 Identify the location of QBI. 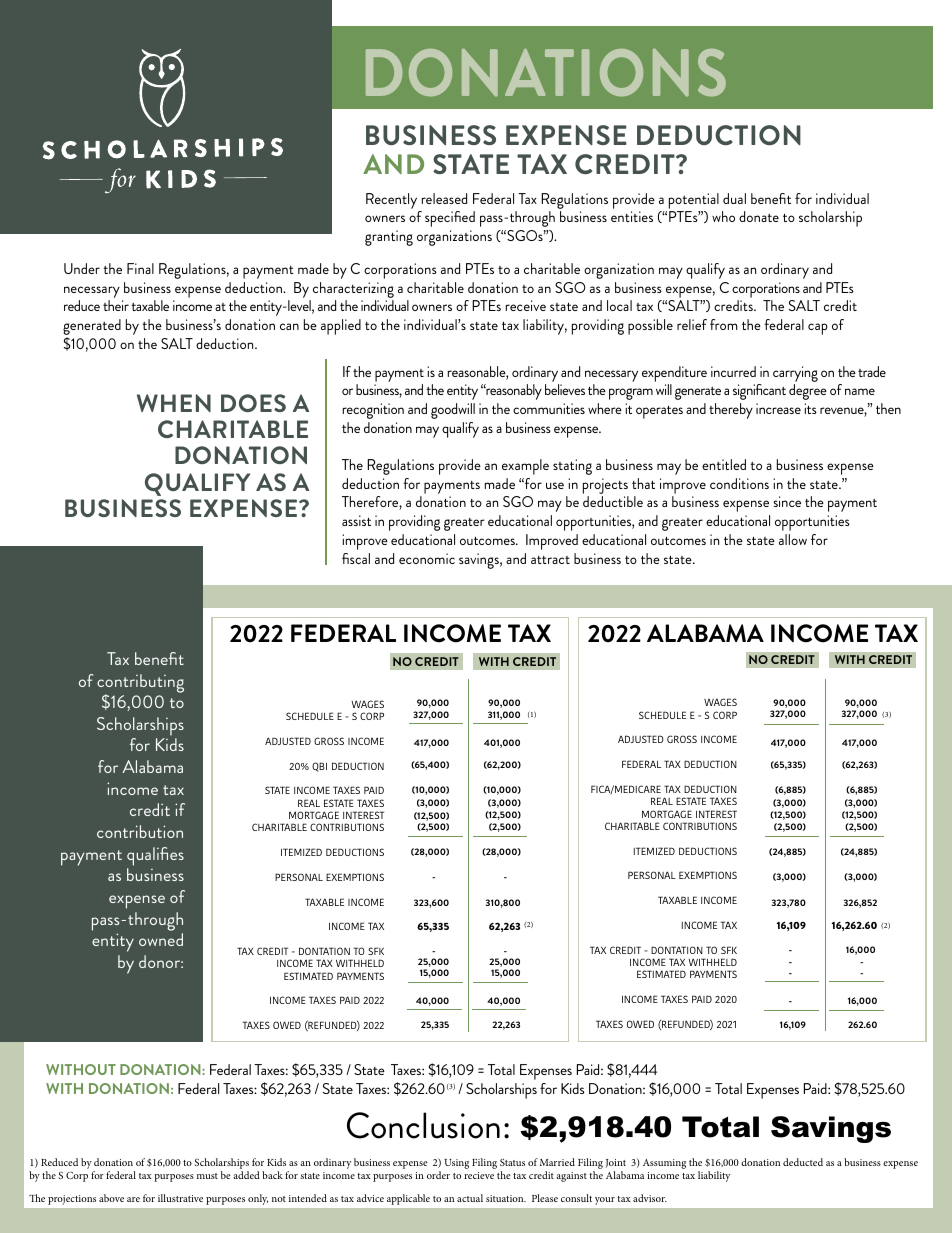
(319, 767).
